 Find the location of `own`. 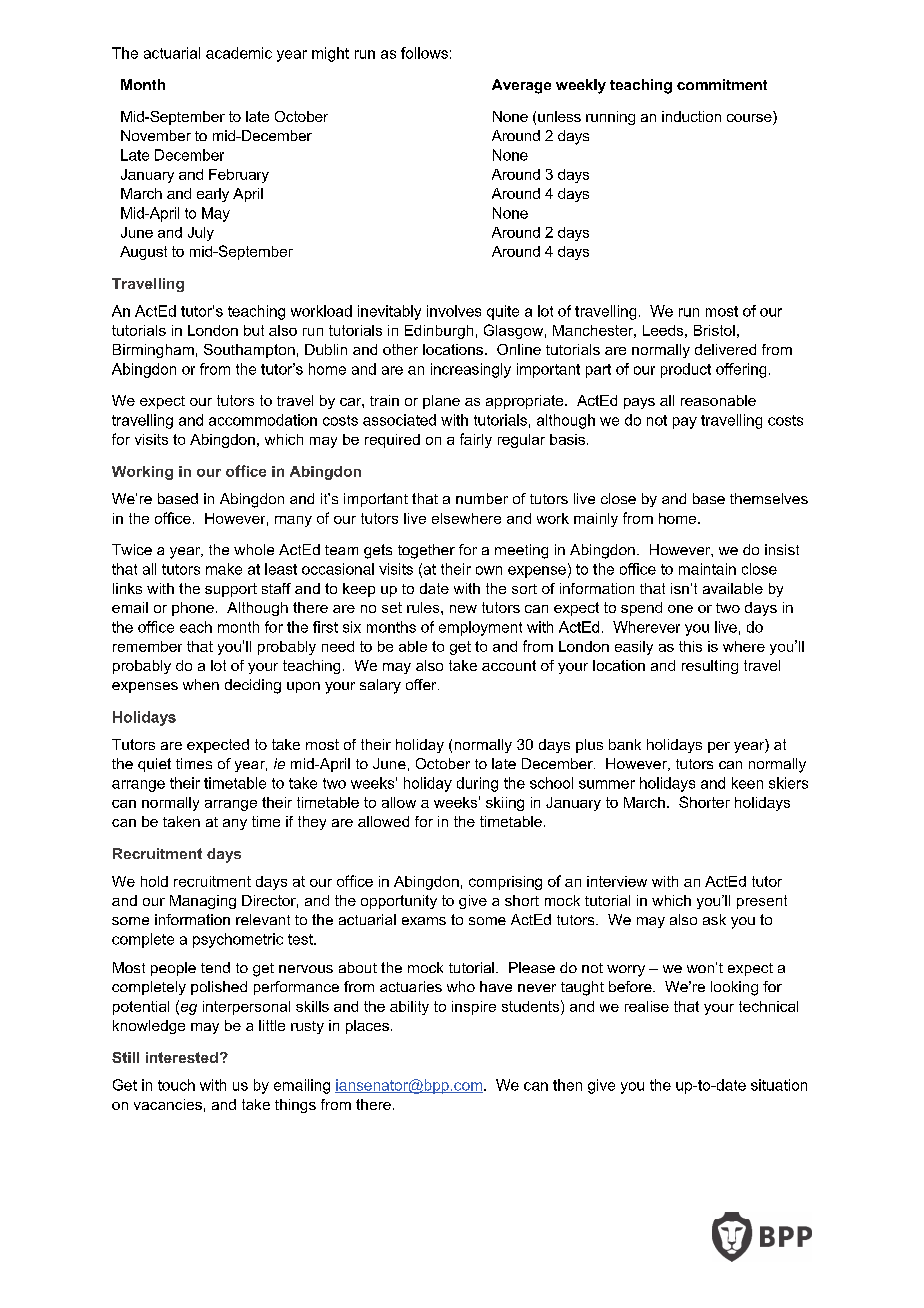

own is located at coordinates (489, 570).
